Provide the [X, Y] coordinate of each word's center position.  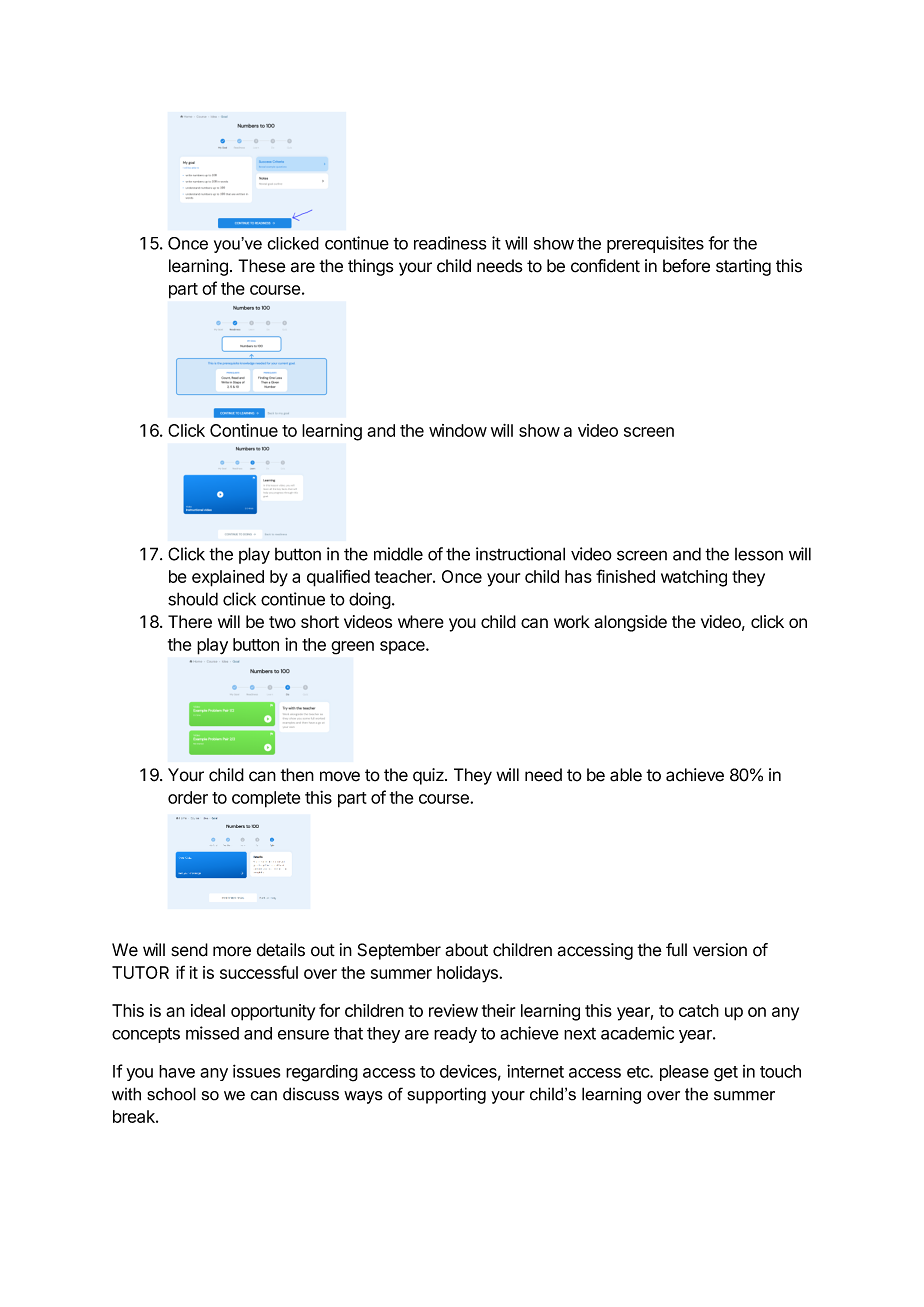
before [686, 266]
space [403, 647]
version [720, 950]
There [190, 621]
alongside [630, 623]
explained [228, 578]
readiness [450, 243]
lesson [759, 554]
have [177, 1071]
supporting [446, 1095]
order [188, 797]
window [458, 430]
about [466, 950]
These [262, 266]
